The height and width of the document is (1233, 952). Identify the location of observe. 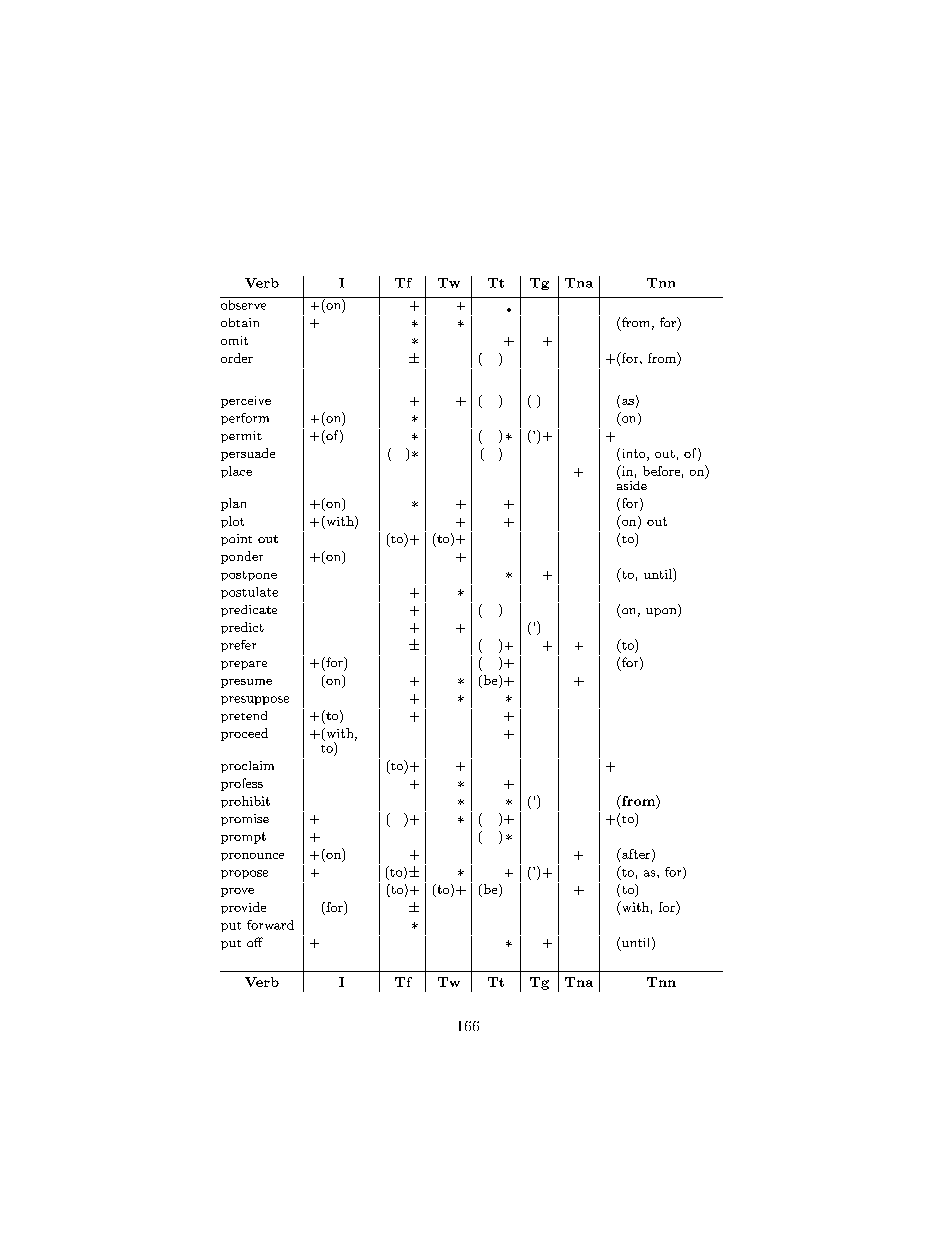
(244, 303).
